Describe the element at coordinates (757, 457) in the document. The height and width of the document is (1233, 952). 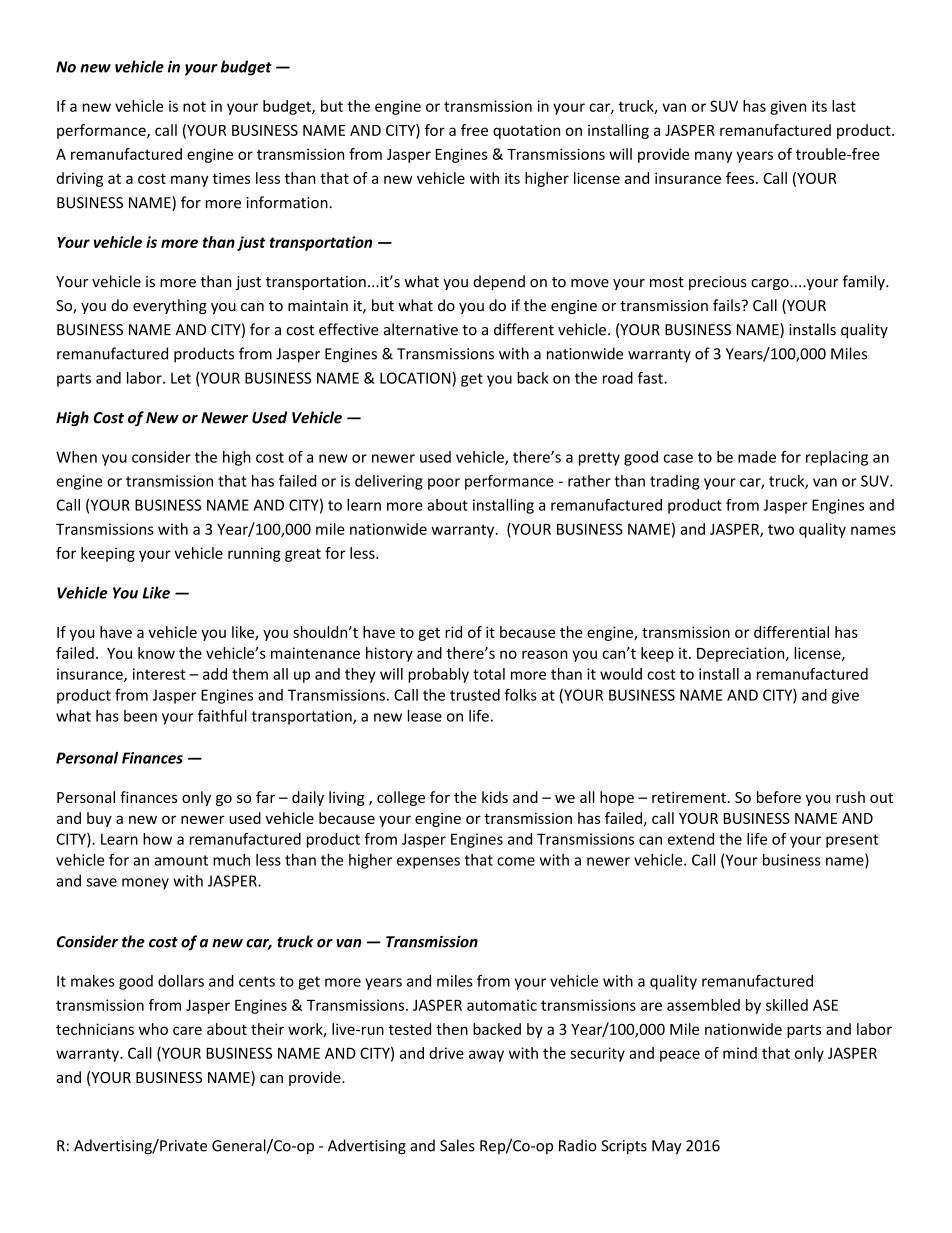
I see `made` at that location.
